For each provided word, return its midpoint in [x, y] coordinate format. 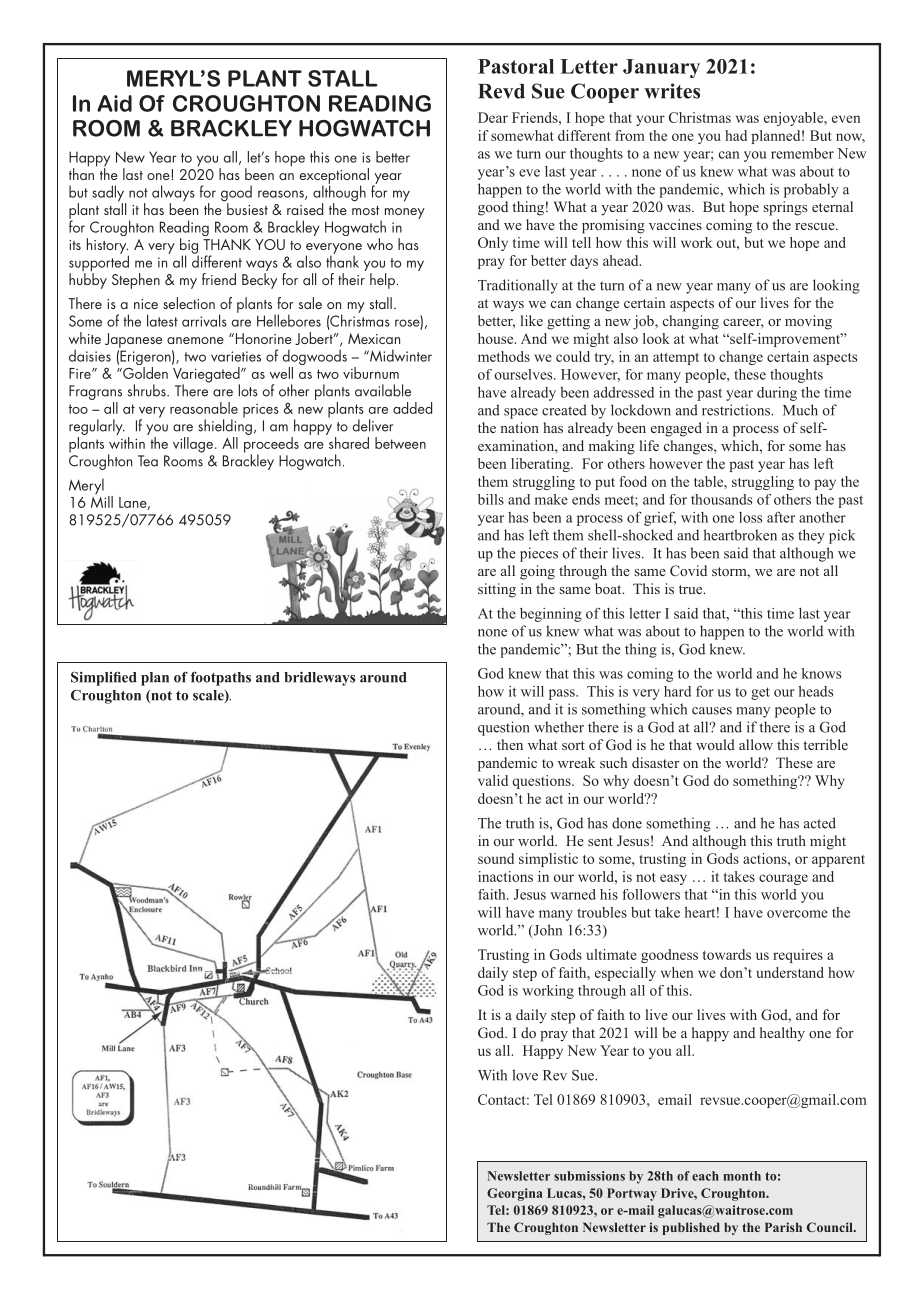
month [742, 1176]
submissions [589, 1176]
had [736, 135]
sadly [109, 194]
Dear [493, 117]
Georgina [514, 1194]
